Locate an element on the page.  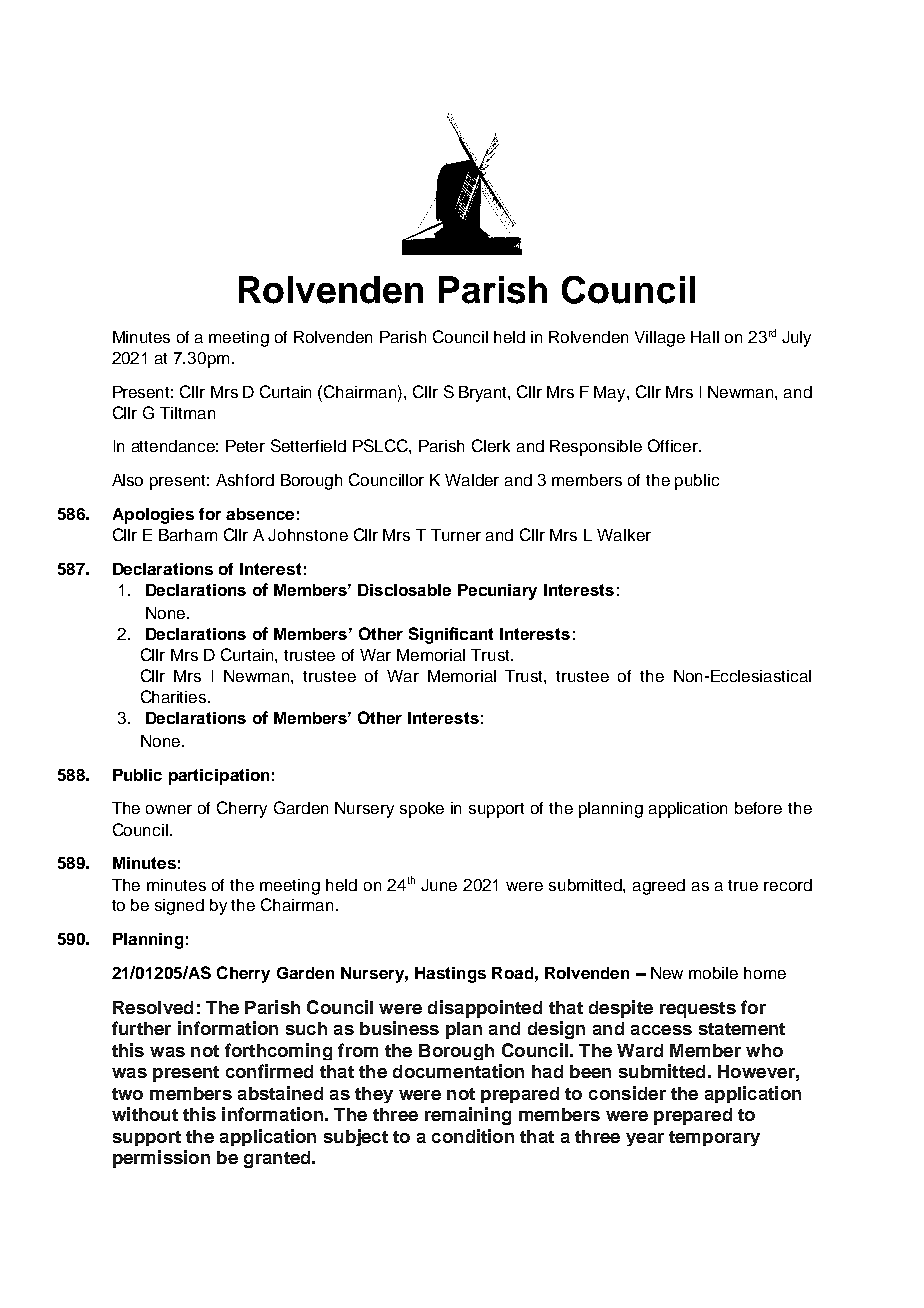
Charities is located at coordinates (175, 696).
